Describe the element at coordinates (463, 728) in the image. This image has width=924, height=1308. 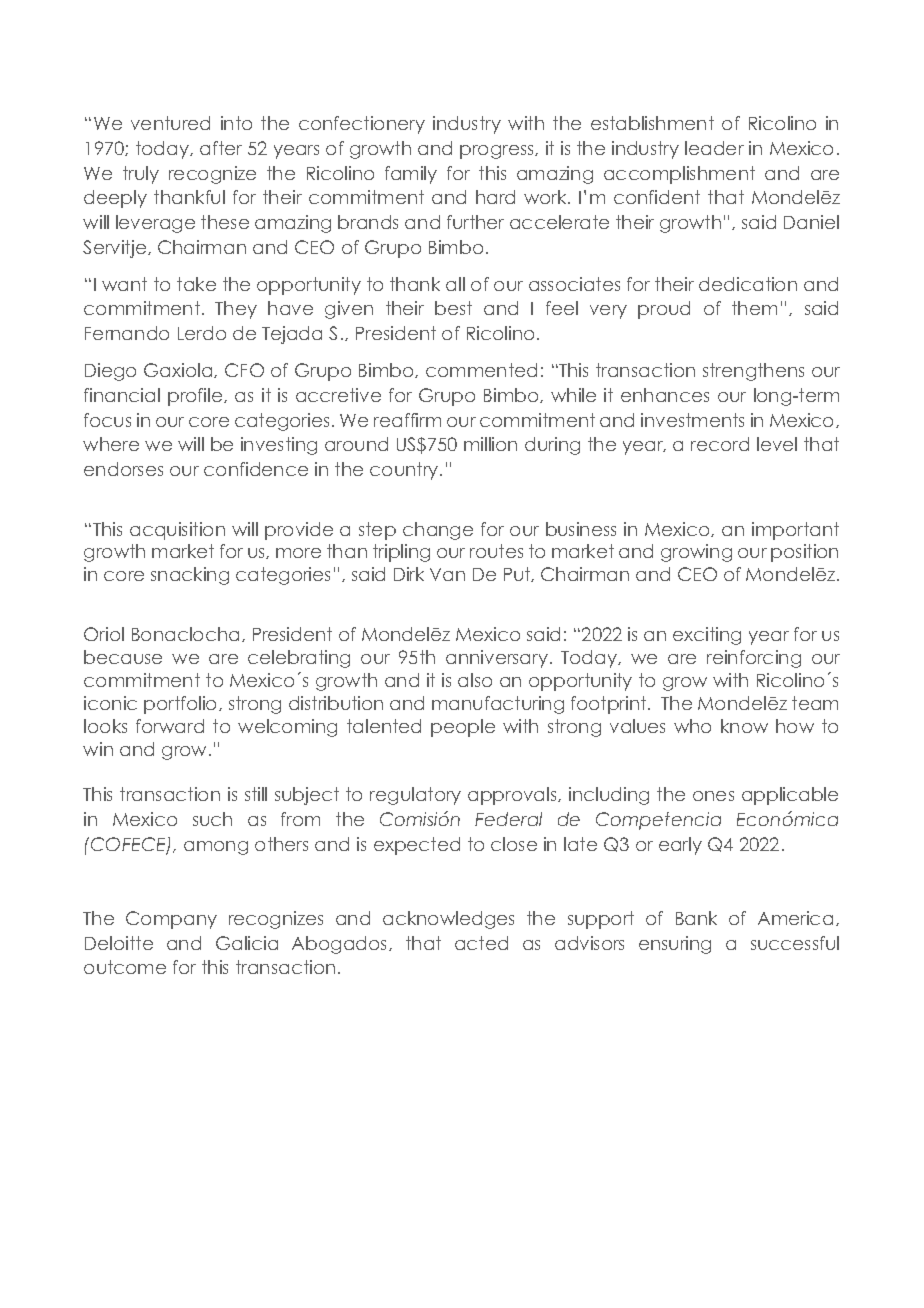
I see `people` at that location.
